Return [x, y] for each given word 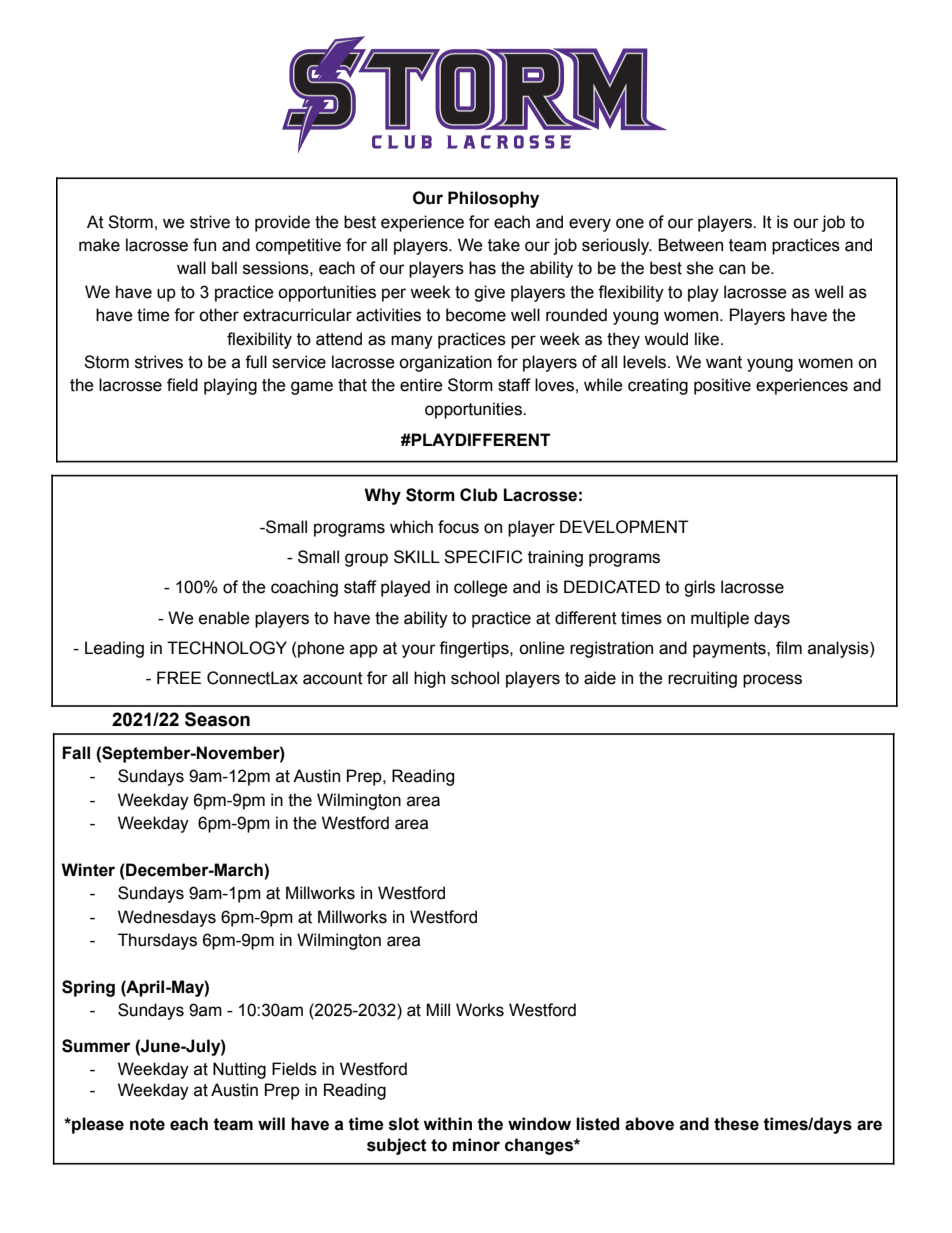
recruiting [702, 679]
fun [204, 245]
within [447, 1124]
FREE [179, 677]
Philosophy [493, 199]
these [736, 1124]
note [147, 1124]
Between [690, 245]
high [429, 679]
